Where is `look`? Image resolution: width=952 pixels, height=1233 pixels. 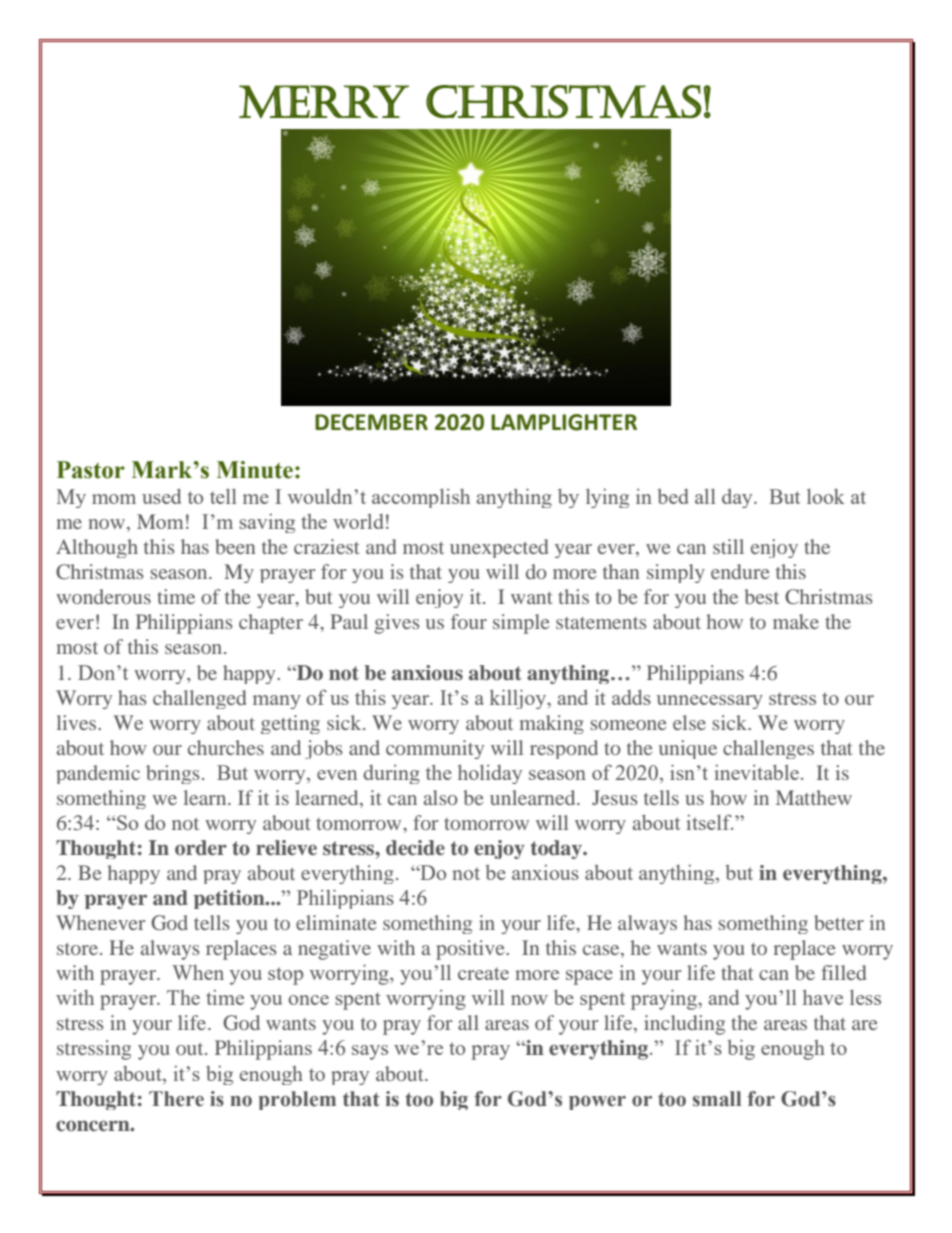
look is located at coordinates (826, 496).
